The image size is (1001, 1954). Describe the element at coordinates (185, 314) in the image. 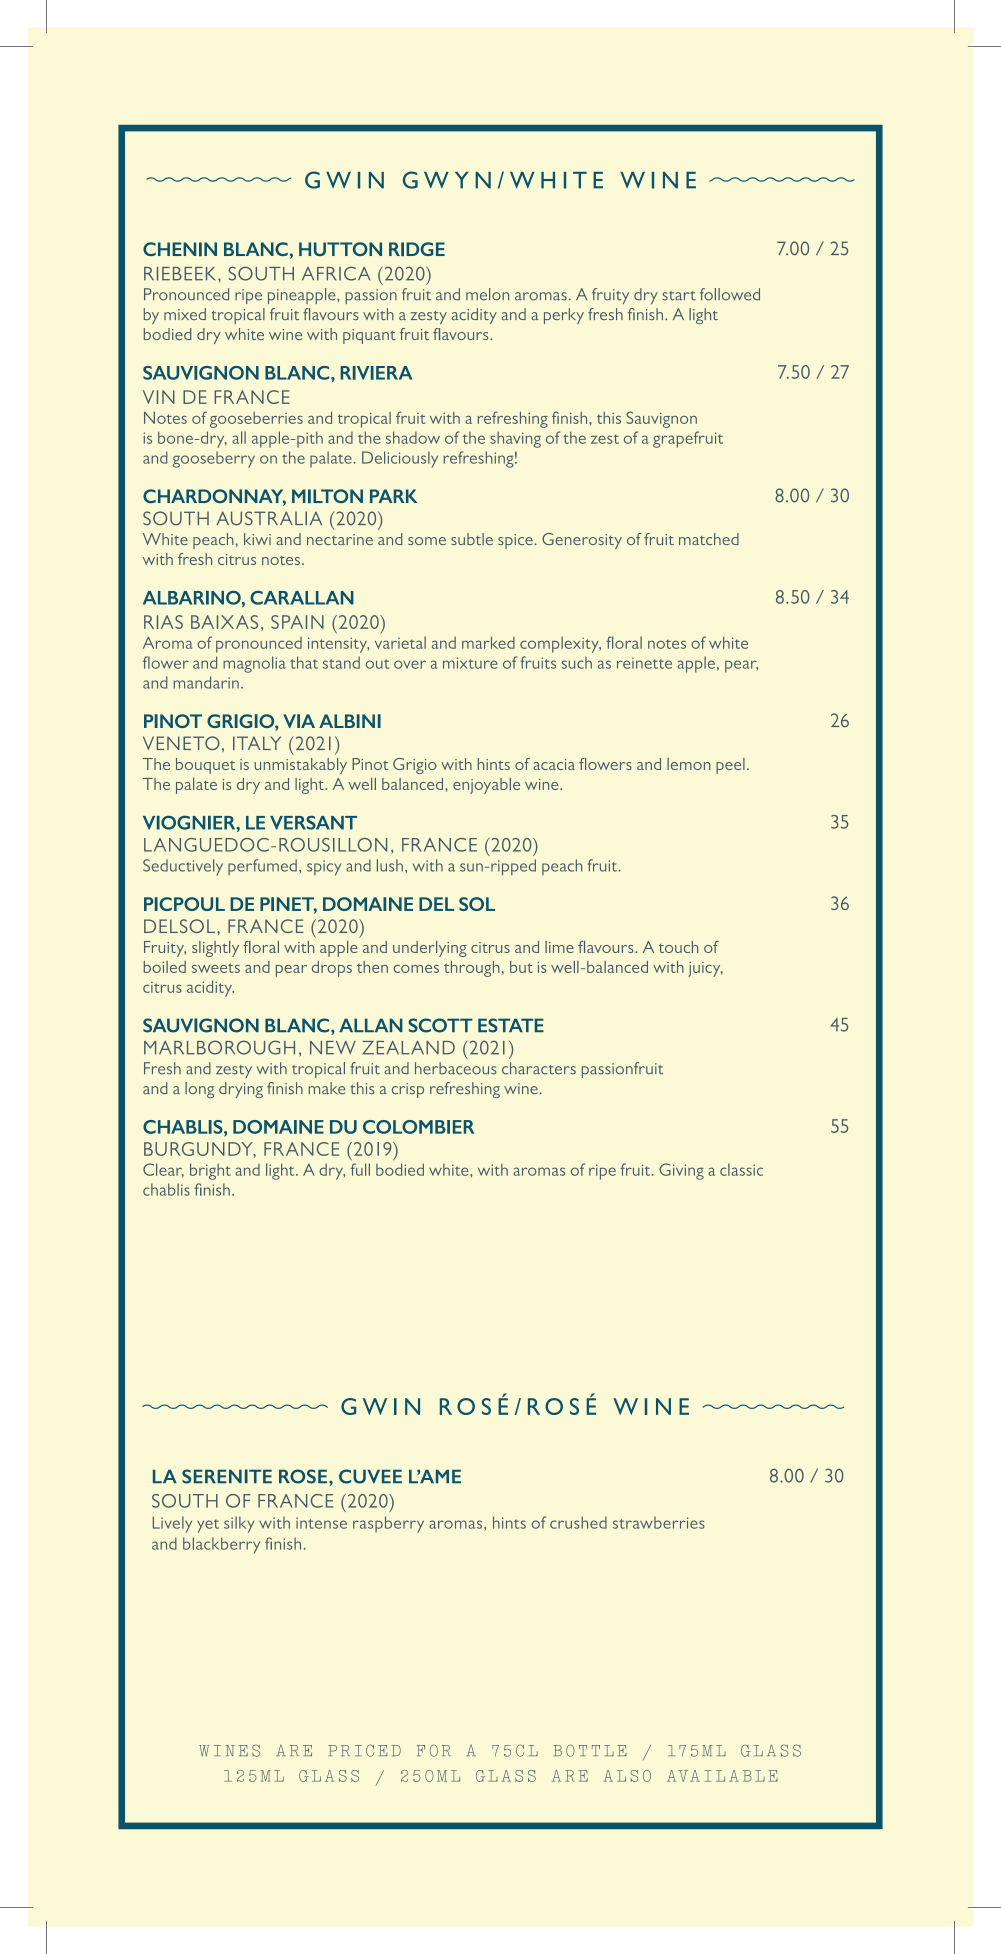

I see `mixed` at that location.
